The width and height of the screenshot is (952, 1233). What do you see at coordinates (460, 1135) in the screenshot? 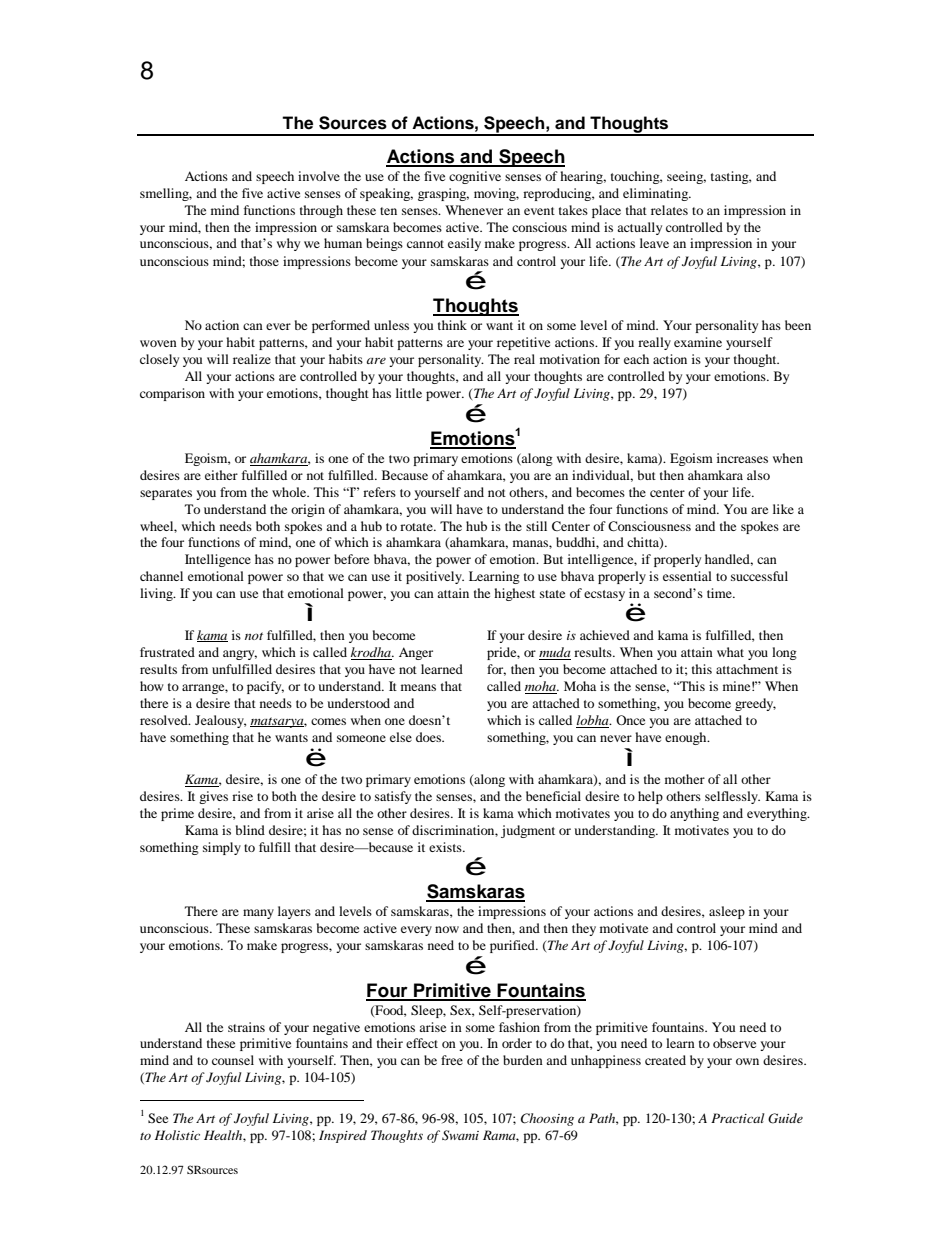
I see `Swami` at bounding box center [460, 1135].
